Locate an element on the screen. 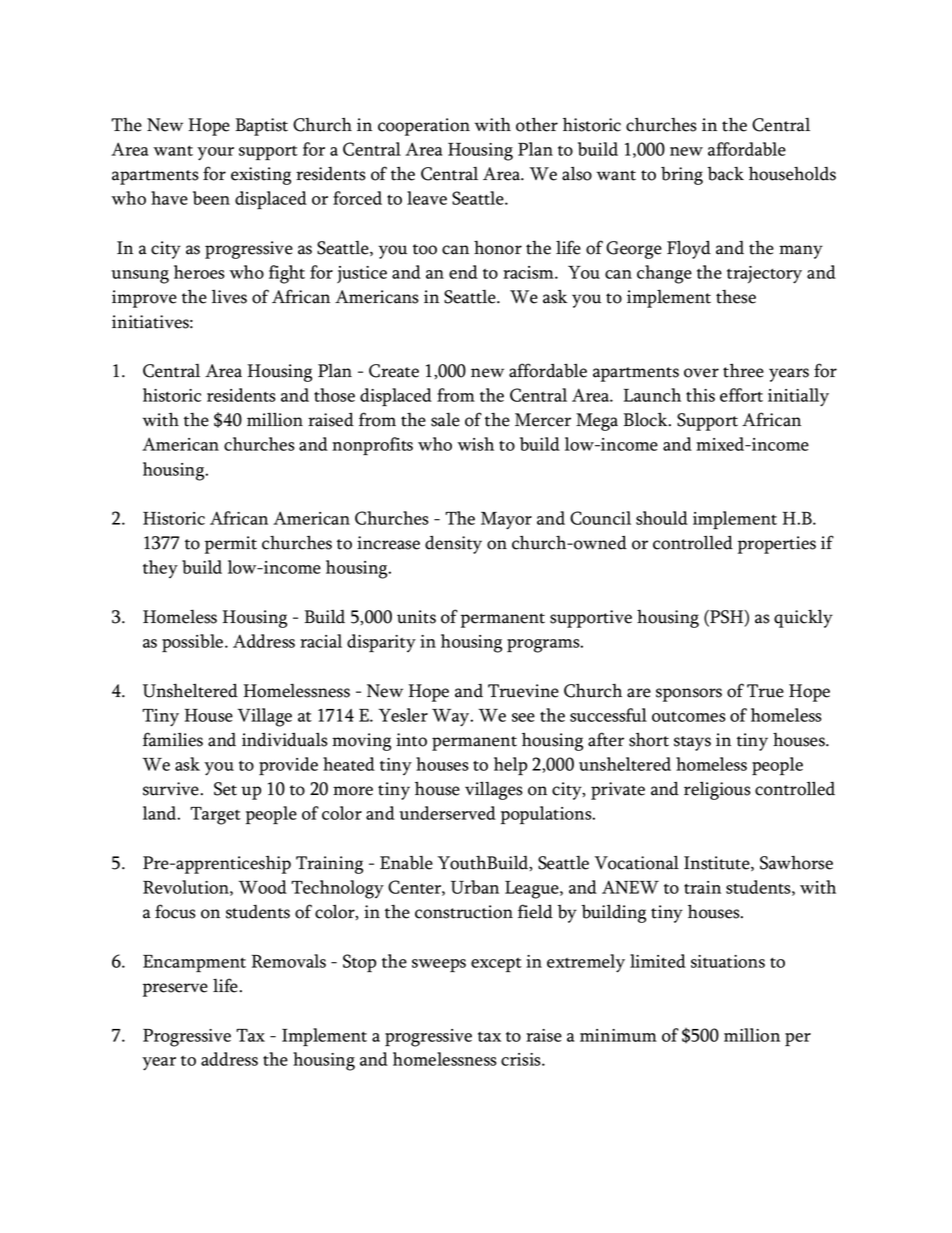 The image size is (952, 1233). crisis is located at coordinates (522, 1059).
